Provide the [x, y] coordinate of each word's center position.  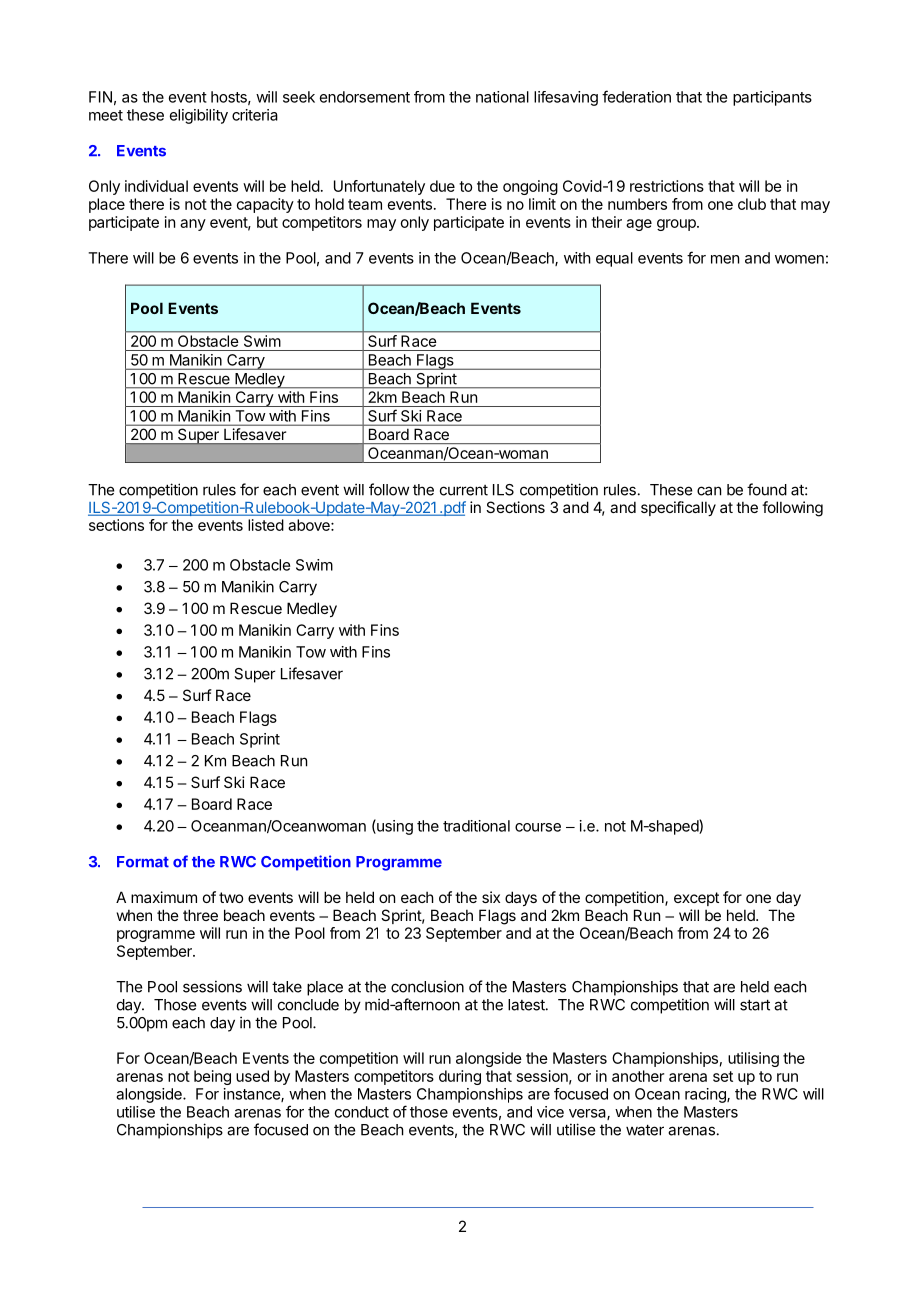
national [502, 97]
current [464, 490]
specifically [678, 508]
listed [266, 525]
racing [706, 1095]
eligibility [199, 116]
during [460, 1077]
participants [772, 98]
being [212, 1077]
